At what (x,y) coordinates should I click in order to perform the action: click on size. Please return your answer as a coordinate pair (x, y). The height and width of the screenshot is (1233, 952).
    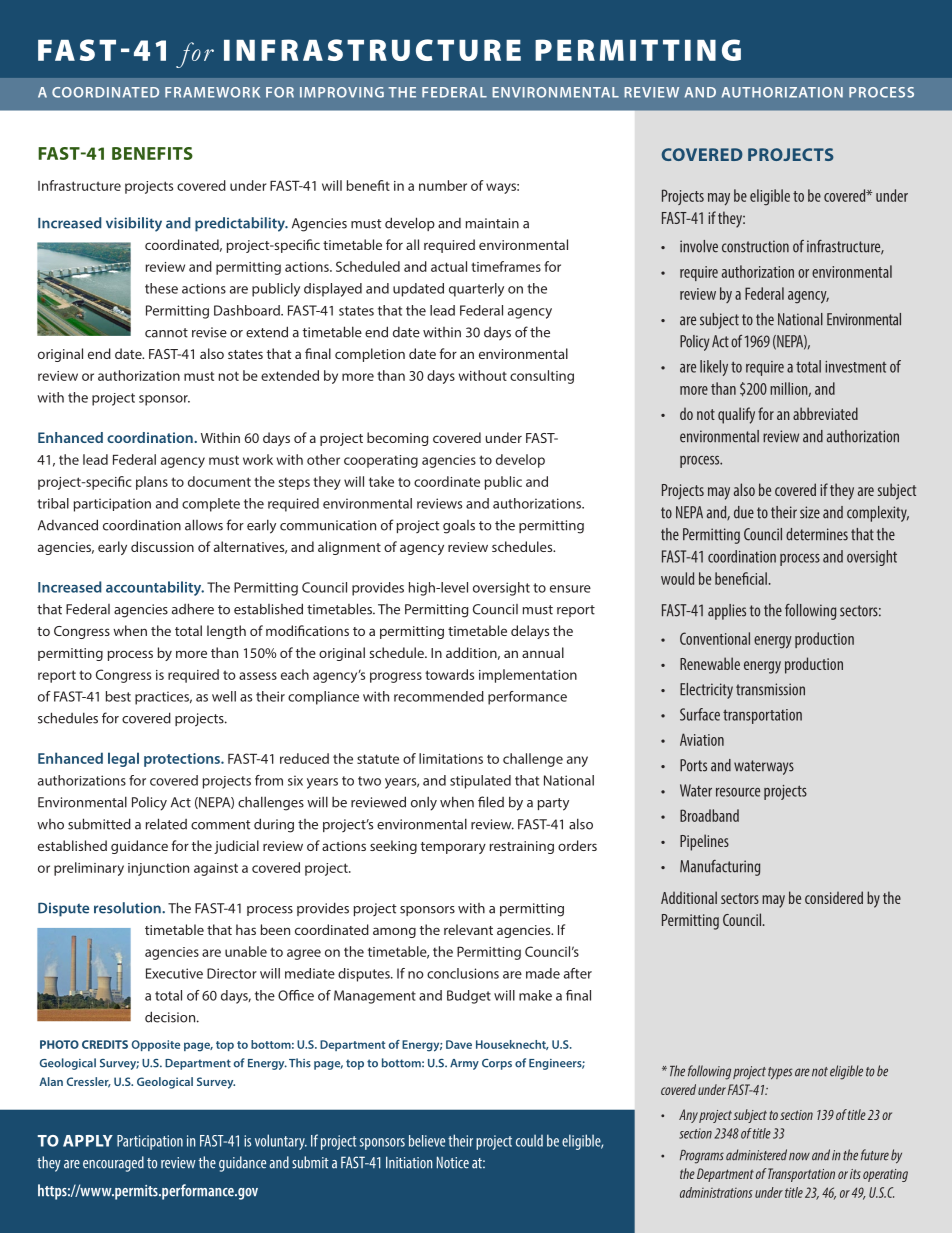
    Looking at the image, I should click on (810, 512).
